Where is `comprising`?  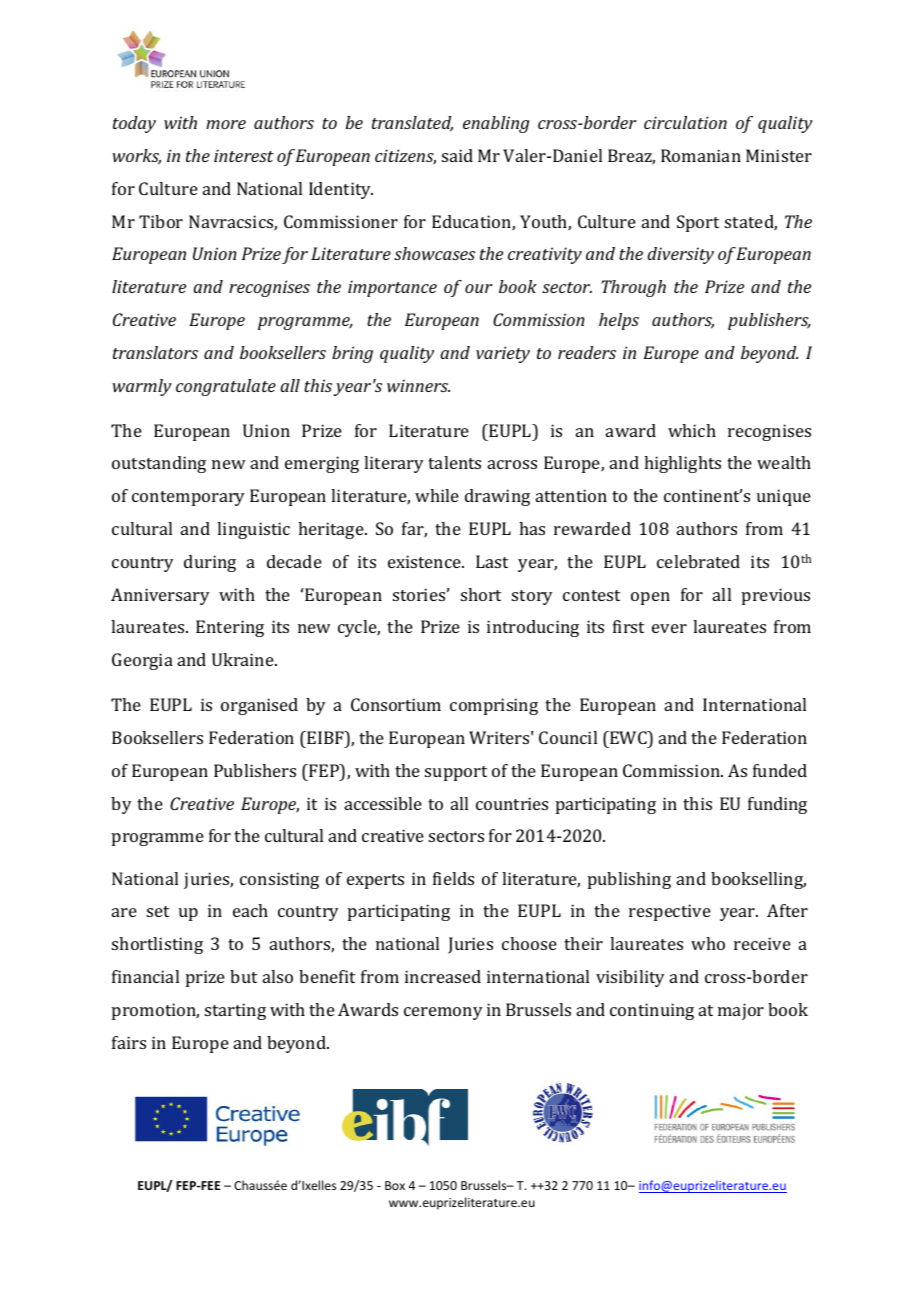
comprising is located at coordinates (494, 706).
